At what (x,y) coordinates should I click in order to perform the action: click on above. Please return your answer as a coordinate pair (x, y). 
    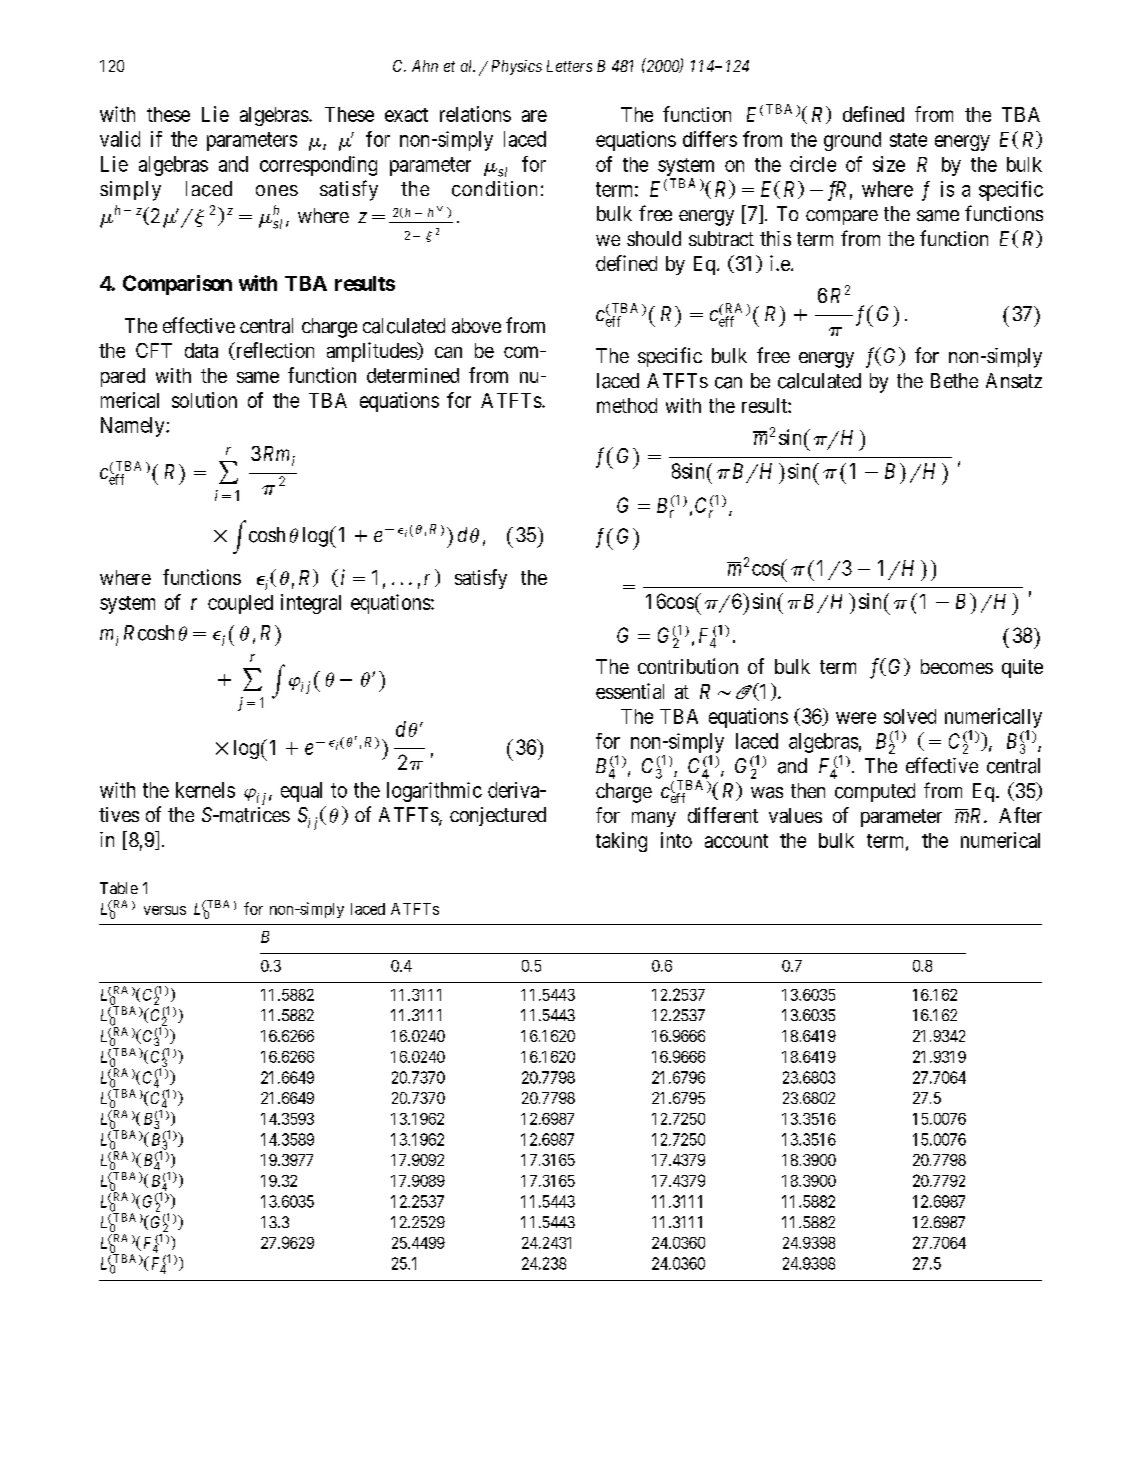
    Looking at the image, I should click on (476, 326).
